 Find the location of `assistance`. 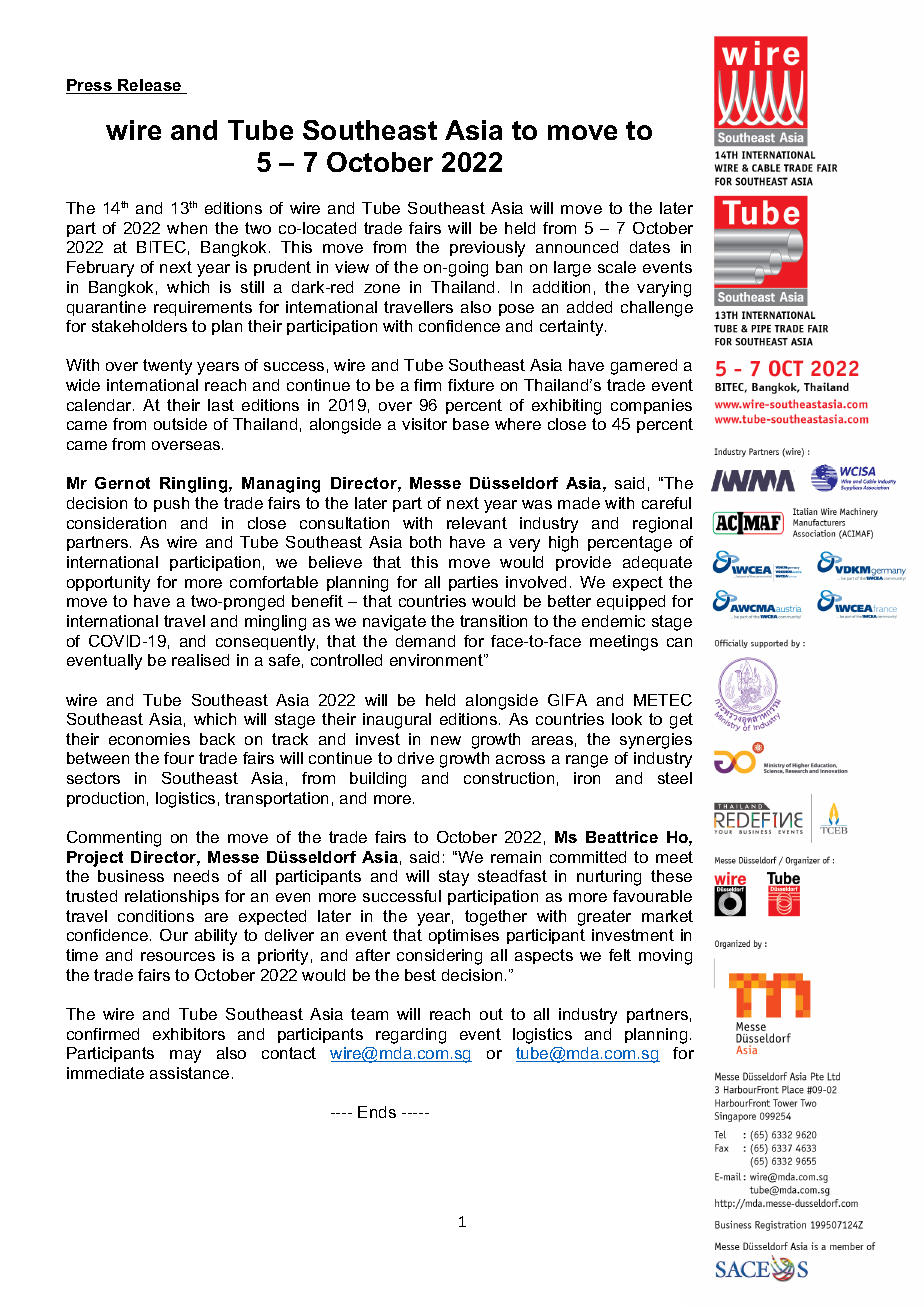

assistance is located at coordinates (189, 1073).
